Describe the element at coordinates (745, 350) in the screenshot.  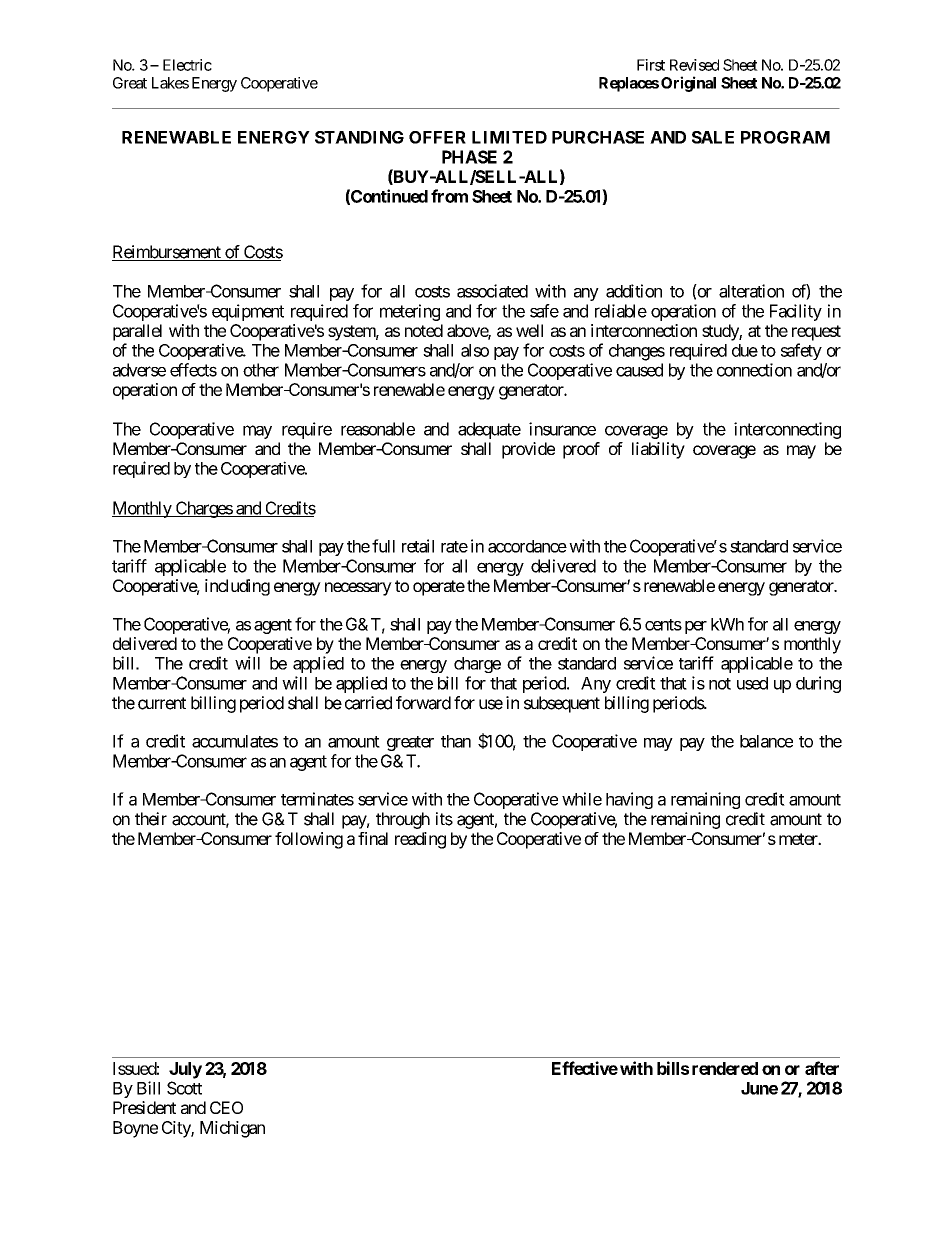
I see `due` at that location.
